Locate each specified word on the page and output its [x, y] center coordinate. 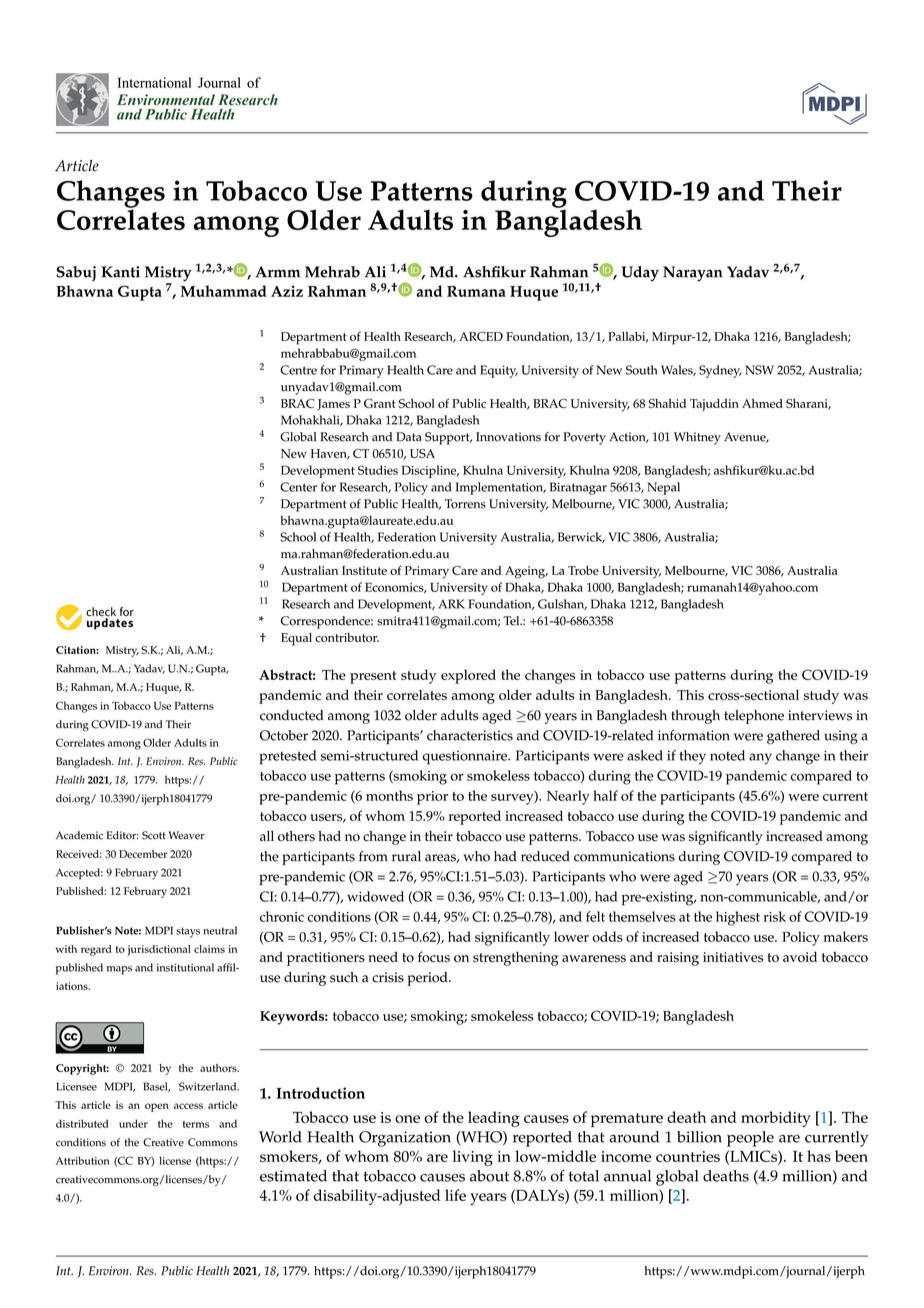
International [154, 82]
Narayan [693, 274]
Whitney [697, 438]
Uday [640, 274]
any [760, 759]
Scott [154, 835]
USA [422, 453]
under [133, 1123]
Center [298, 487]
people [750, 1139]
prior [432, 798]
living [472, 1158]
